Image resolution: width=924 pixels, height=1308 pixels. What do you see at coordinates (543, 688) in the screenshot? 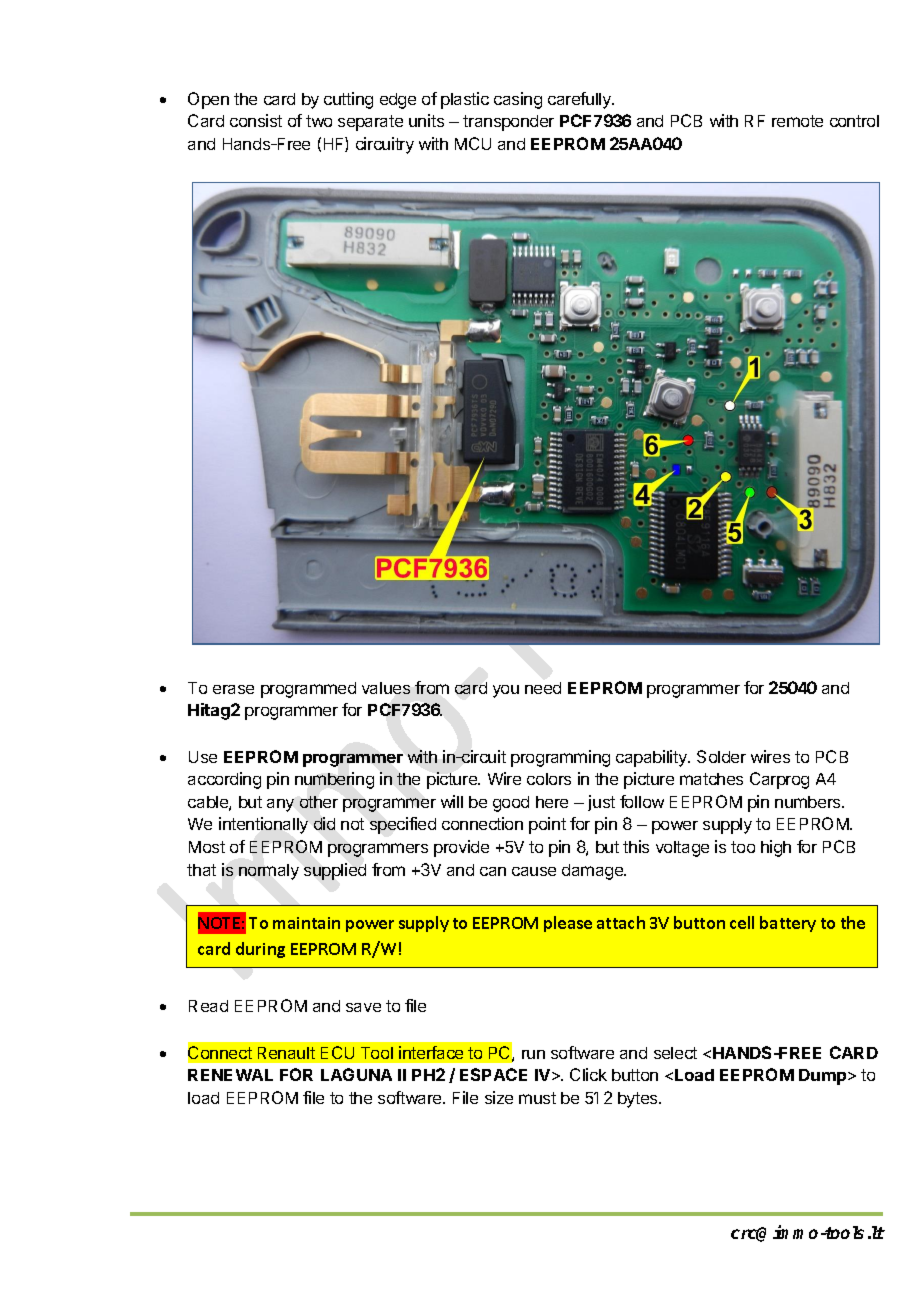
I see `need` at bounding box center [543, 688].
